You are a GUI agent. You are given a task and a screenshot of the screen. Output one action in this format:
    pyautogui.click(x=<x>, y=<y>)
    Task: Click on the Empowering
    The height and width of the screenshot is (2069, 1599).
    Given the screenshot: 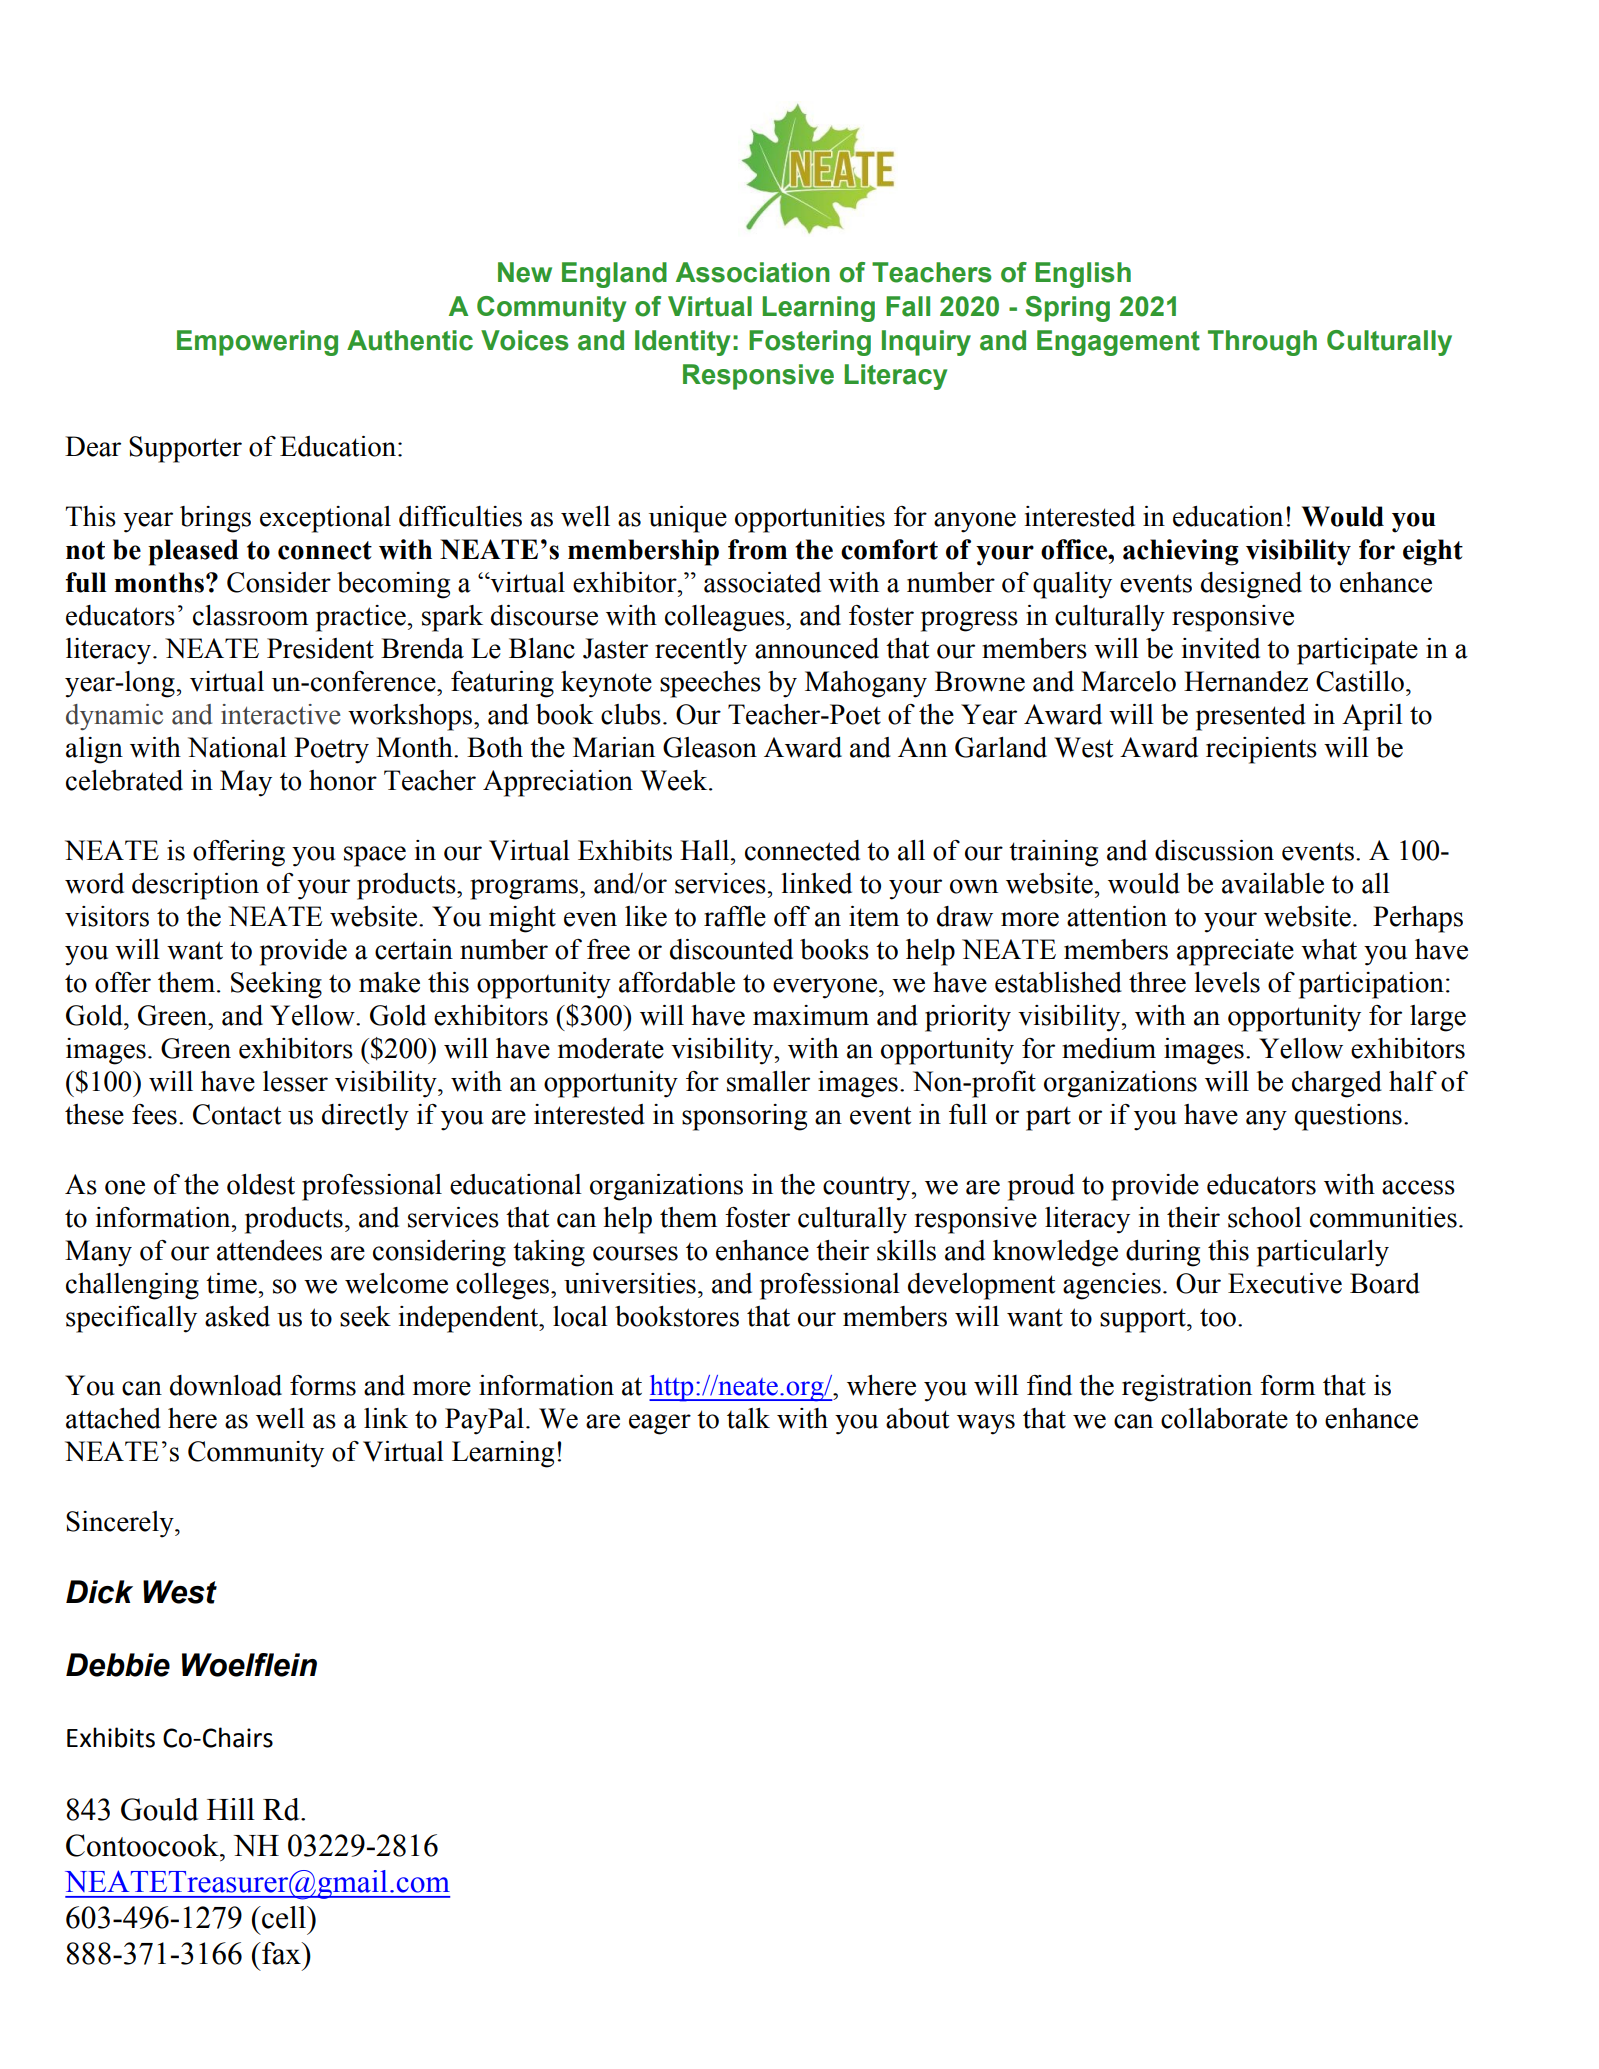 What is the action you would take?
    pyautogui.click(x=257, y=343)
